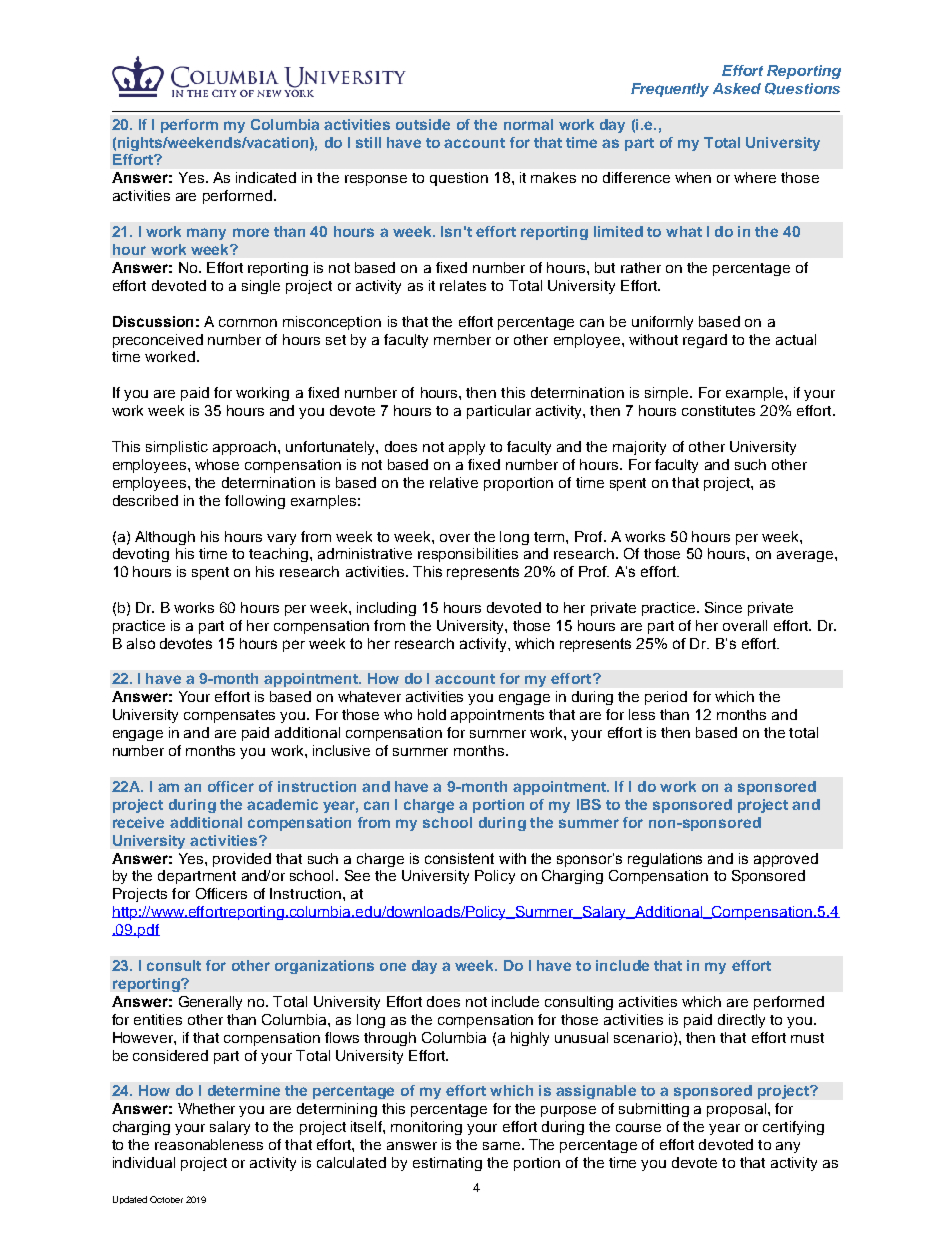 The height and width of the screenshot is (1233, 952). Describe the element at coordinates (737, 88) in the screenshot. I see `Asked` at that location.
